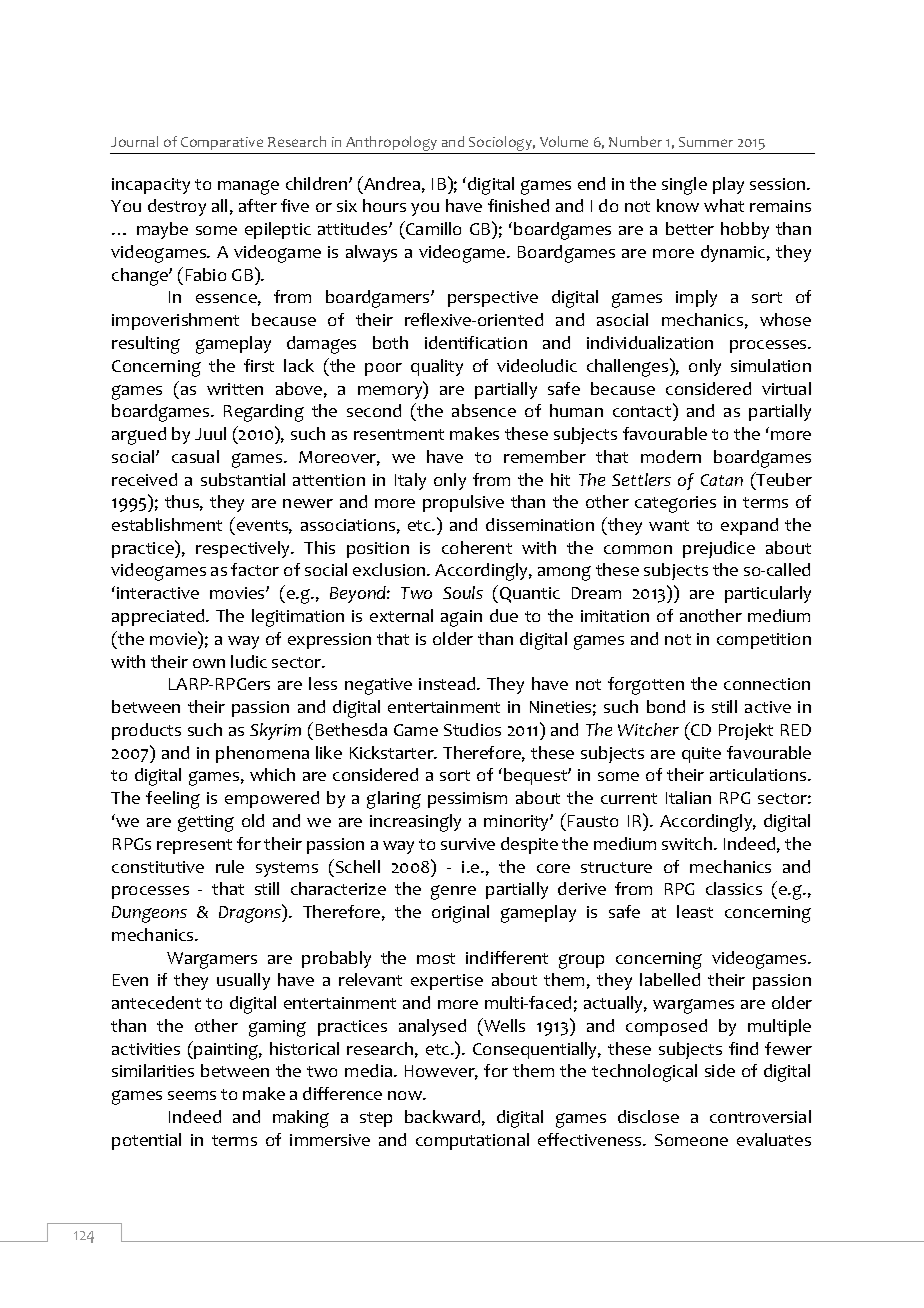 The height and width of the image is (1308, 924). I want to click on single, so click(684, 186).
